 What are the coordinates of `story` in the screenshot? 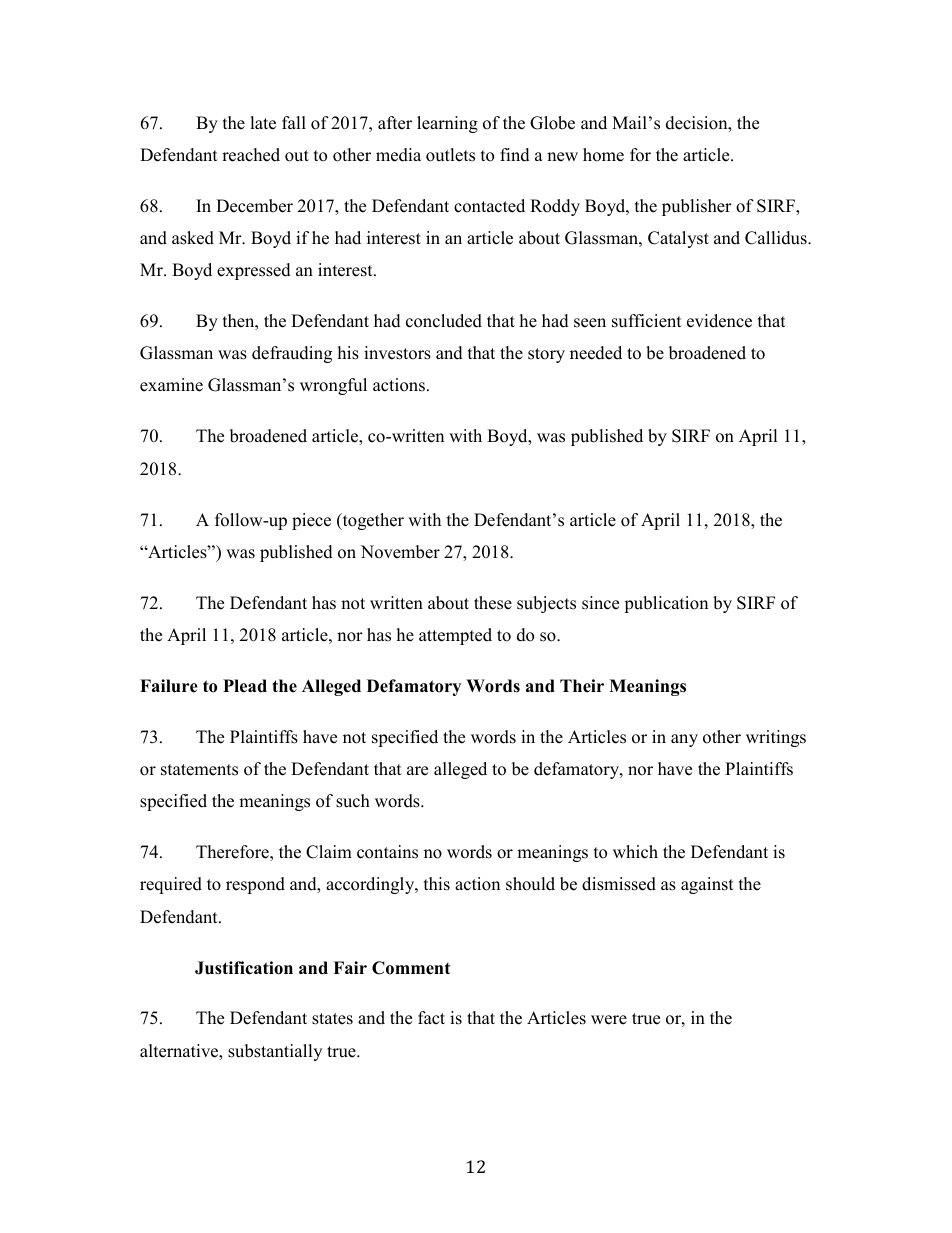 It's located at (546, 355).
